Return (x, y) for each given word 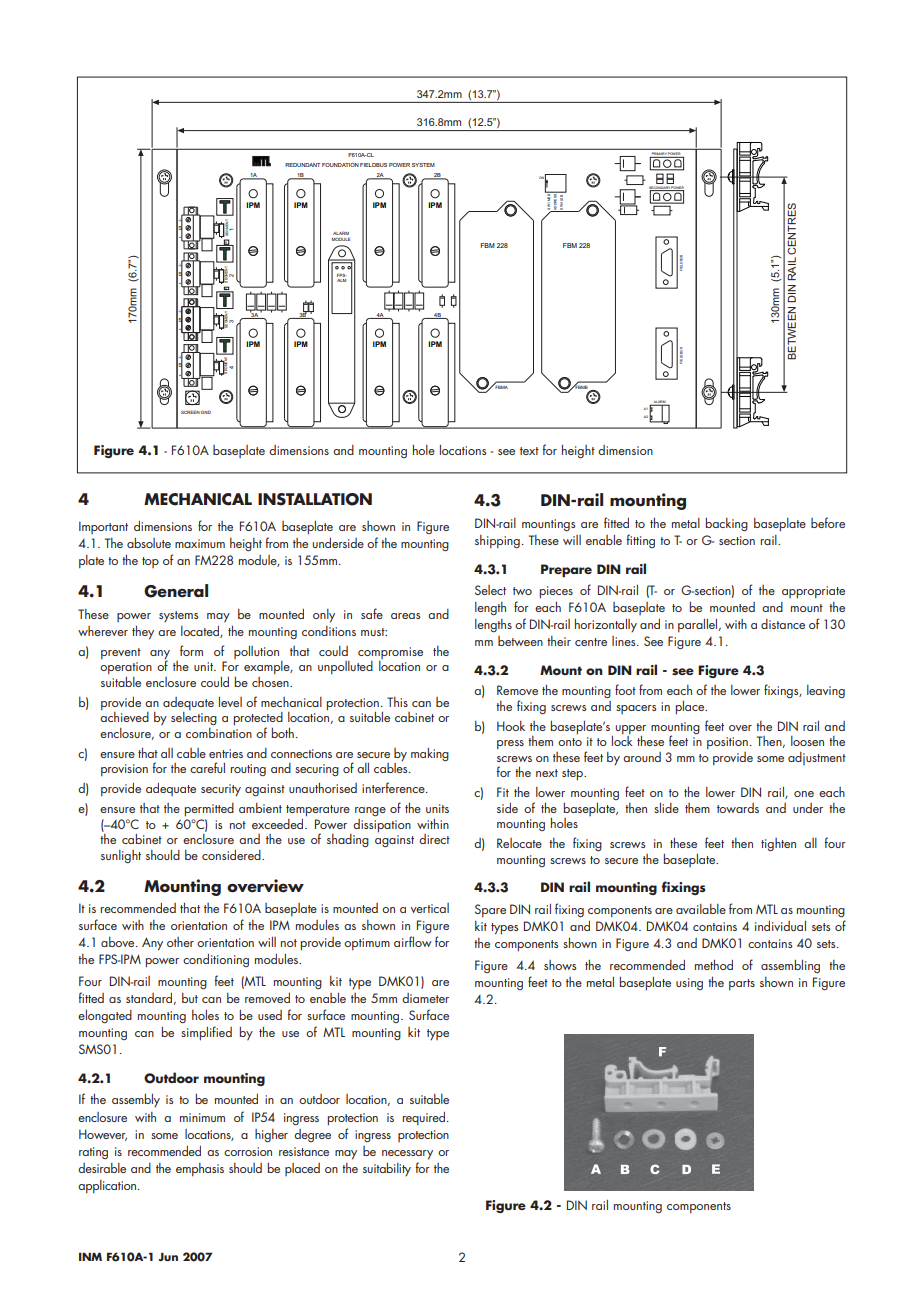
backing (727, 524)
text (529, 451)
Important (103, 527)
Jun (168, 1256)
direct (434, 839)
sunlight (121, 856)
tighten (778, 844)
